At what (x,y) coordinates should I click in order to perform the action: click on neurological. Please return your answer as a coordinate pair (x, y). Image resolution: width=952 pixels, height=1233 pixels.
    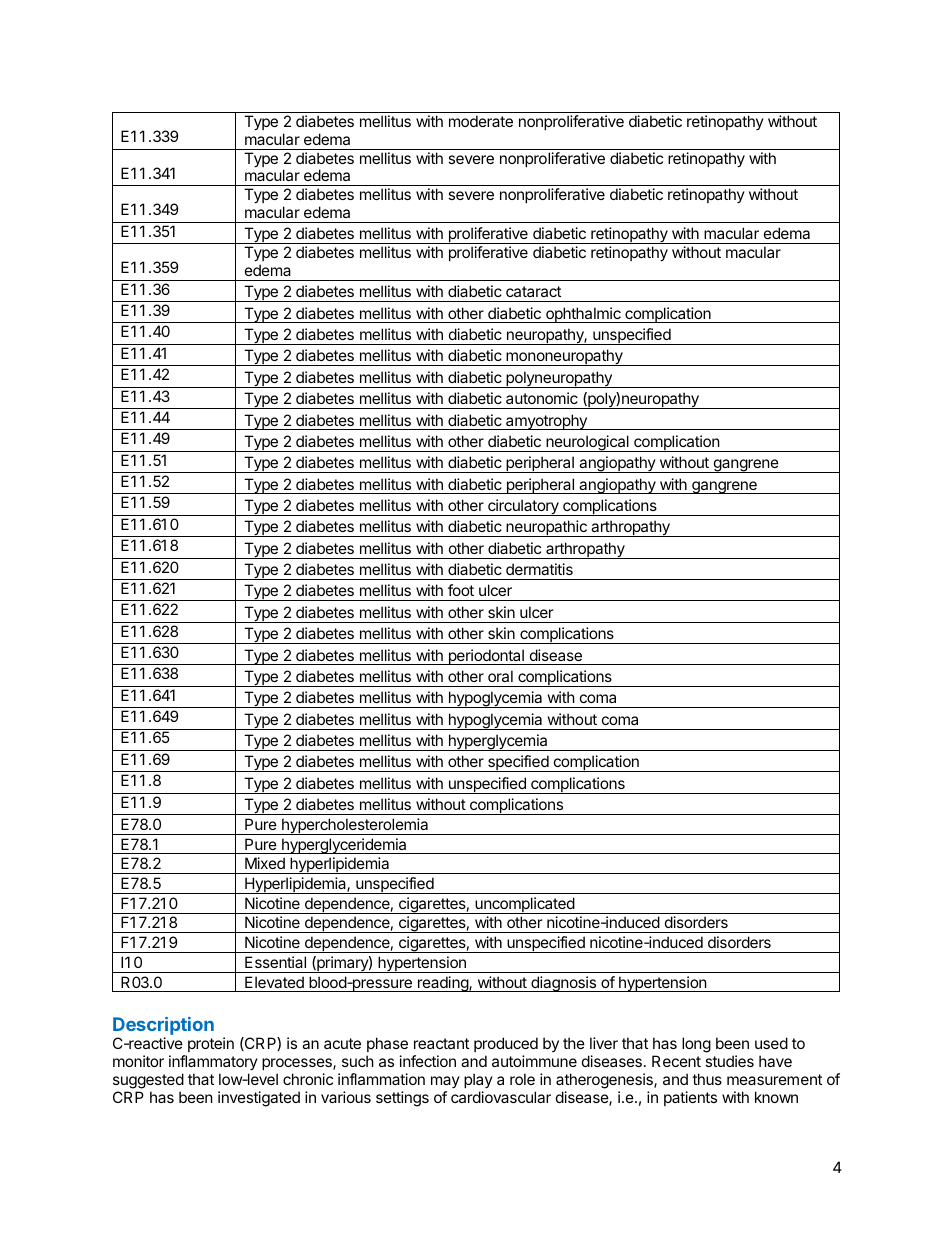
    Looking at the image, I should click on (587, 443).
